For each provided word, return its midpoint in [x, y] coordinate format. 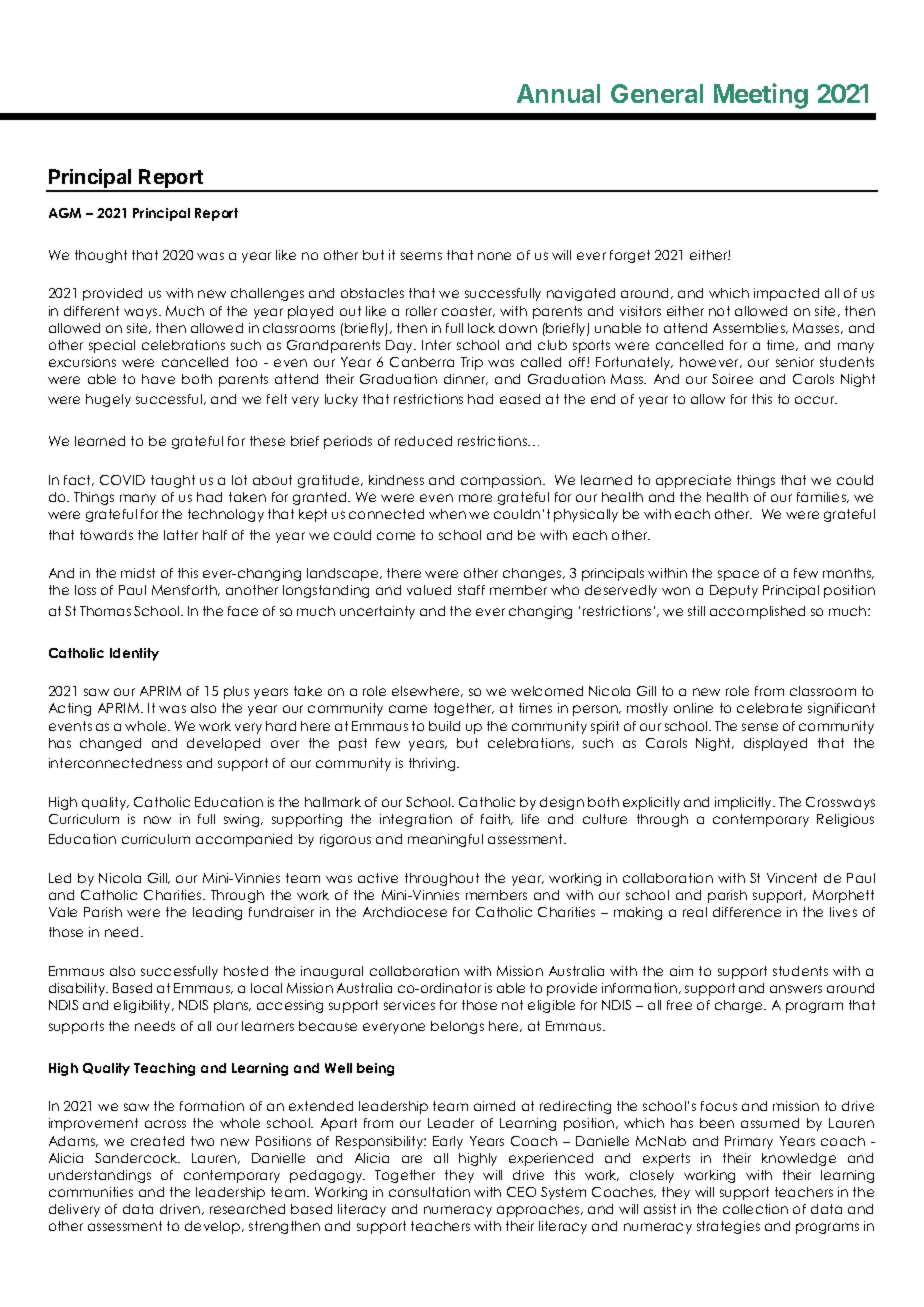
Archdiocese [405, 912]
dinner [466, 379]
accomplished [757, 612]
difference [747, 912]
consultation [429, 1192]
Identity [134, 654]
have [158, 379]
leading [217, 913]
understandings [100, 1176]
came [408, 709]
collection [755, 1209]
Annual [558, 93]
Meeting [761, 96]
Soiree [732, 379]
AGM [65, 213]
